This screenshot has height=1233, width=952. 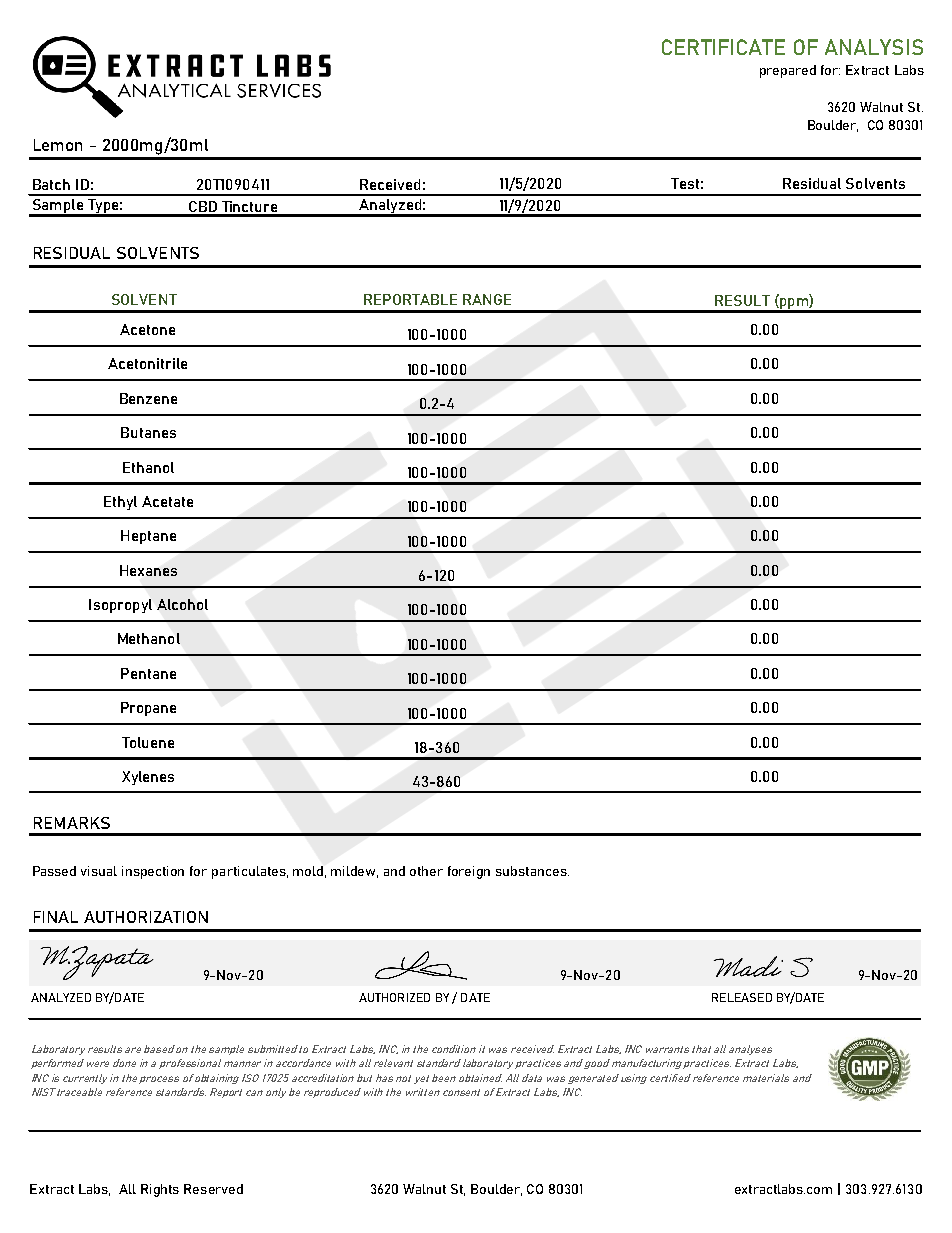 What do you see at coordinates (182, 604) in the screenshot?
I see `Alcohol` at bounding box center [182, 604].
